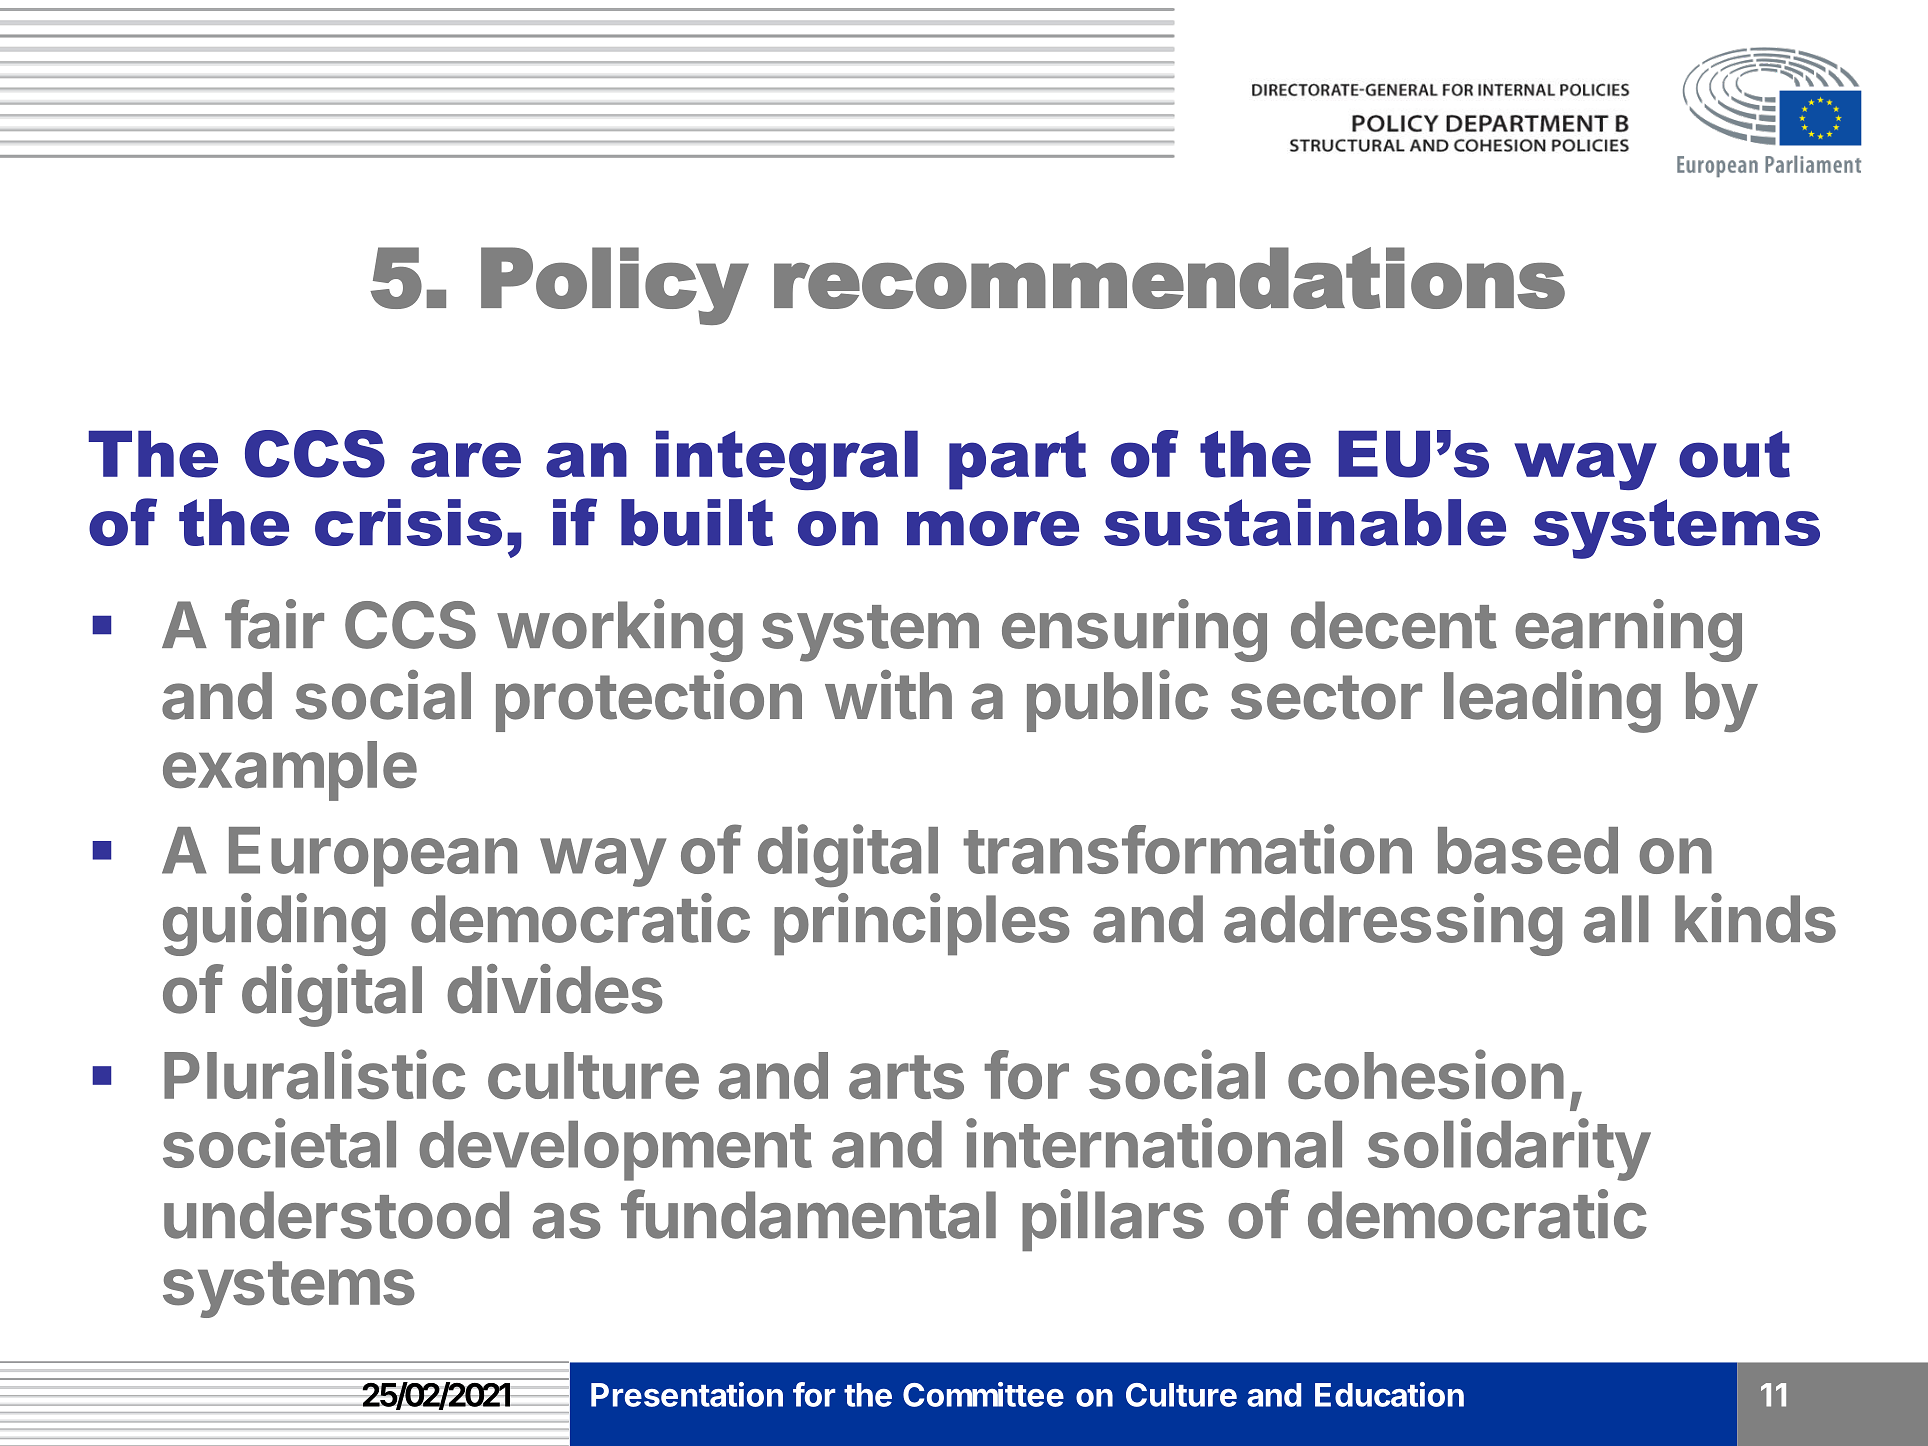 The height and width of the screenshot is (1446, 1928). Describe the element at coordinates (906, 1077) in the screenshot. I see `arts` at that location.
